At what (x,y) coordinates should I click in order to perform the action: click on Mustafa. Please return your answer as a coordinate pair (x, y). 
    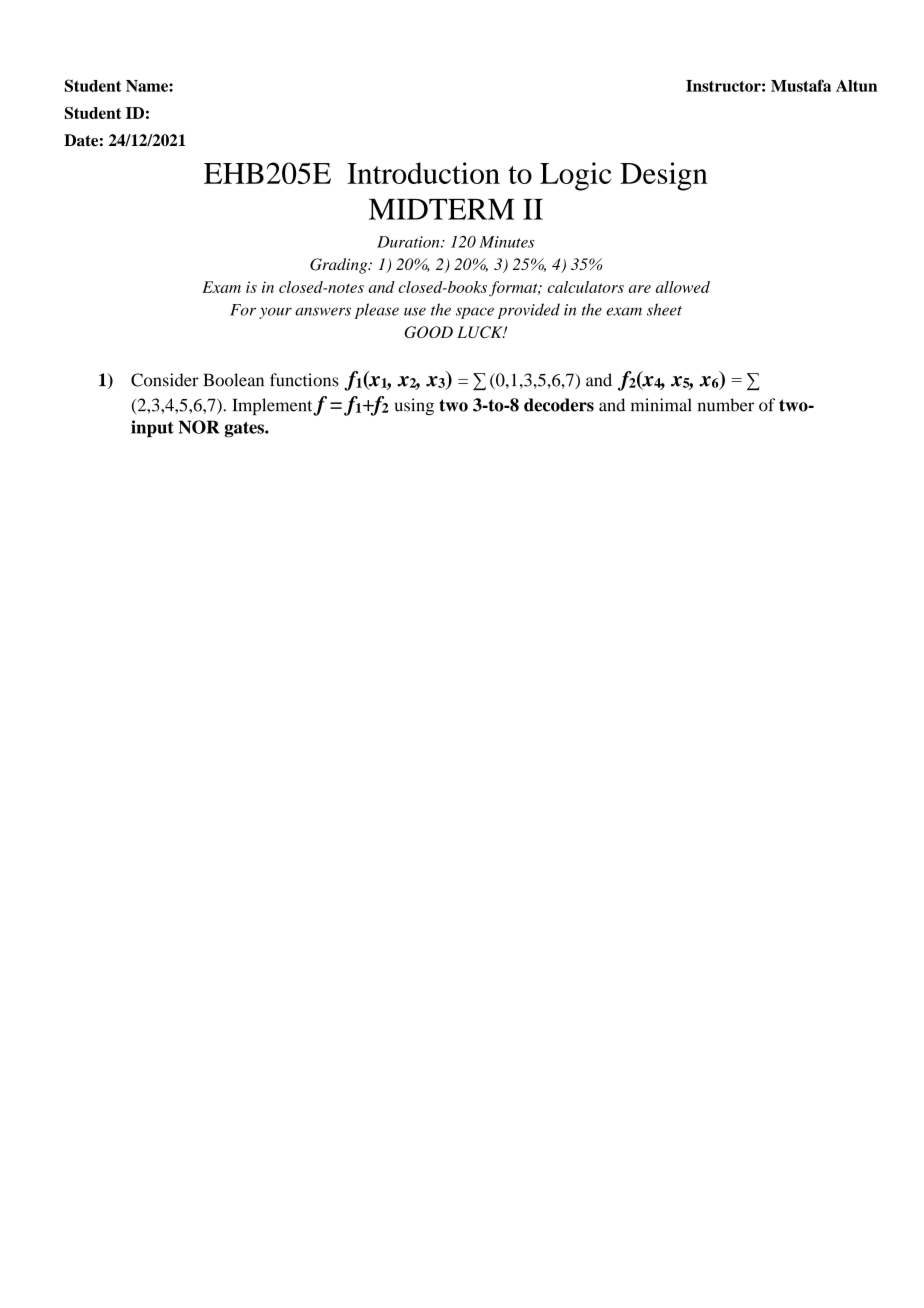
    Looking at the image, I should click on (801, 85).
